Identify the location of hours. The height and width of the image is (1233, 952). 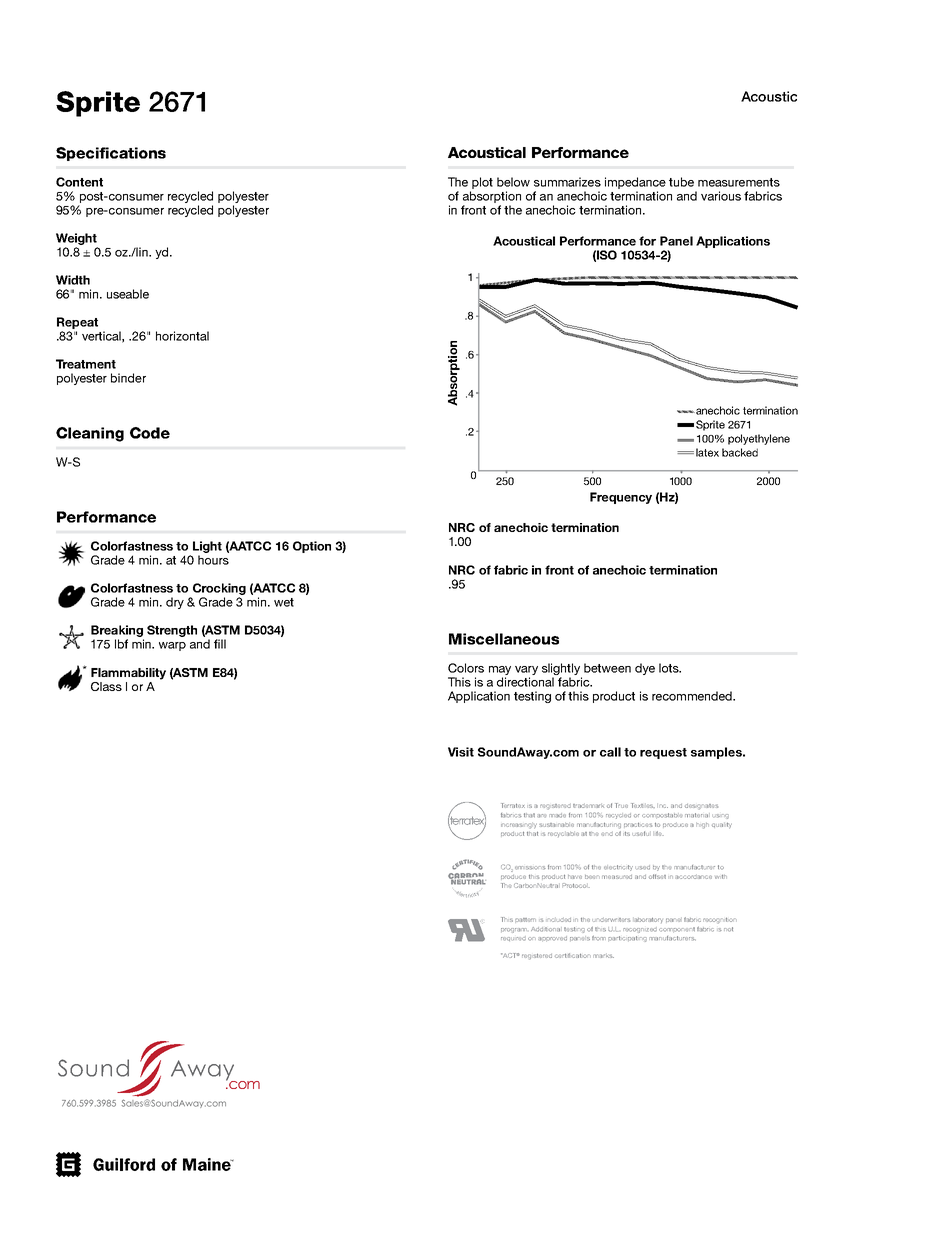
(213, 560).
